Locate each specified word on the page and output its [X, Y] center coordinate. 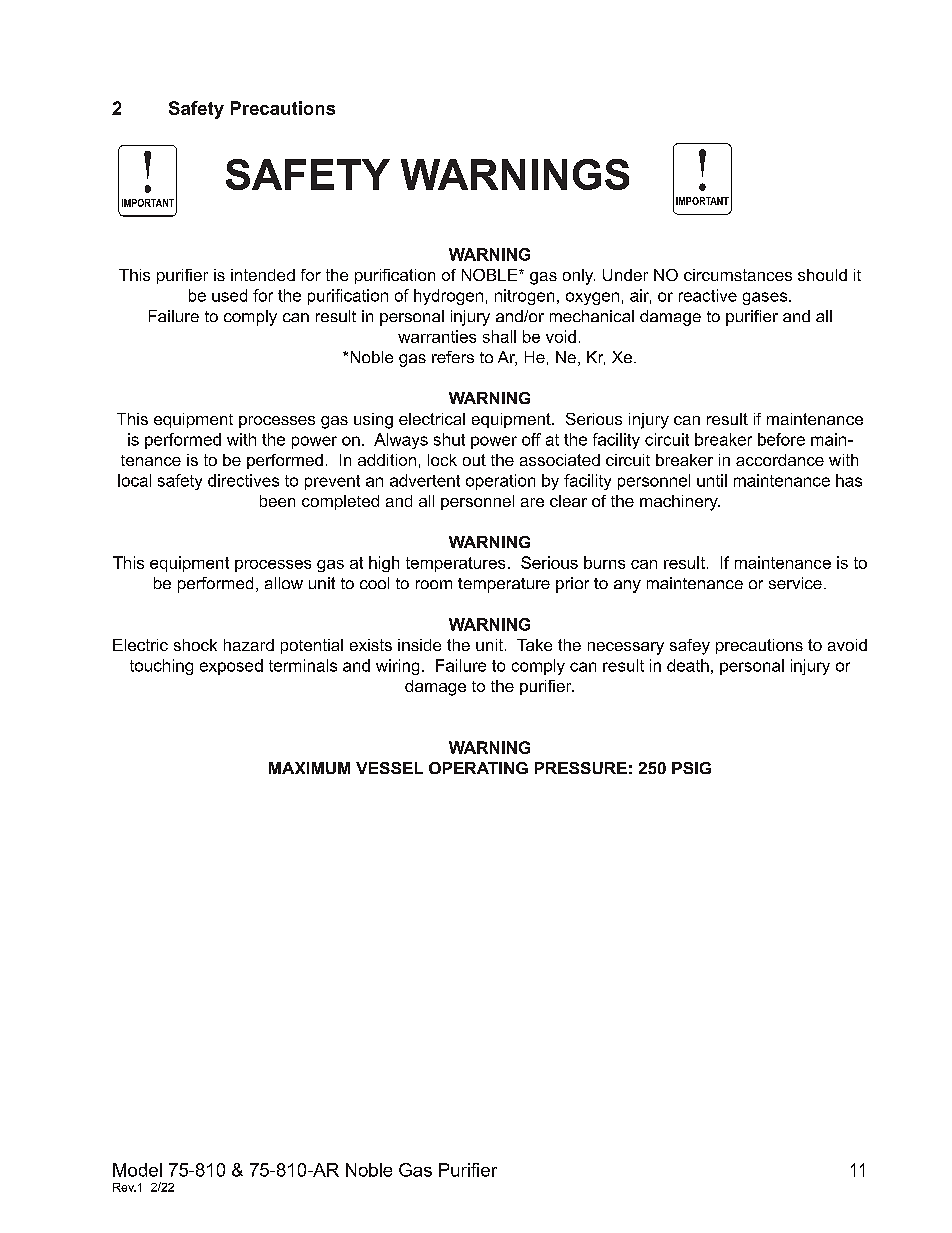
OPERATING [478, 768]
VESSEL [389, 768]
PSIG [691, 768]
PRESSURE [581, 768]
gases [766, 298]
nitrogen [524, 297]
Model [137, 1170]
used [229, 295]
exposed [231, 667]
